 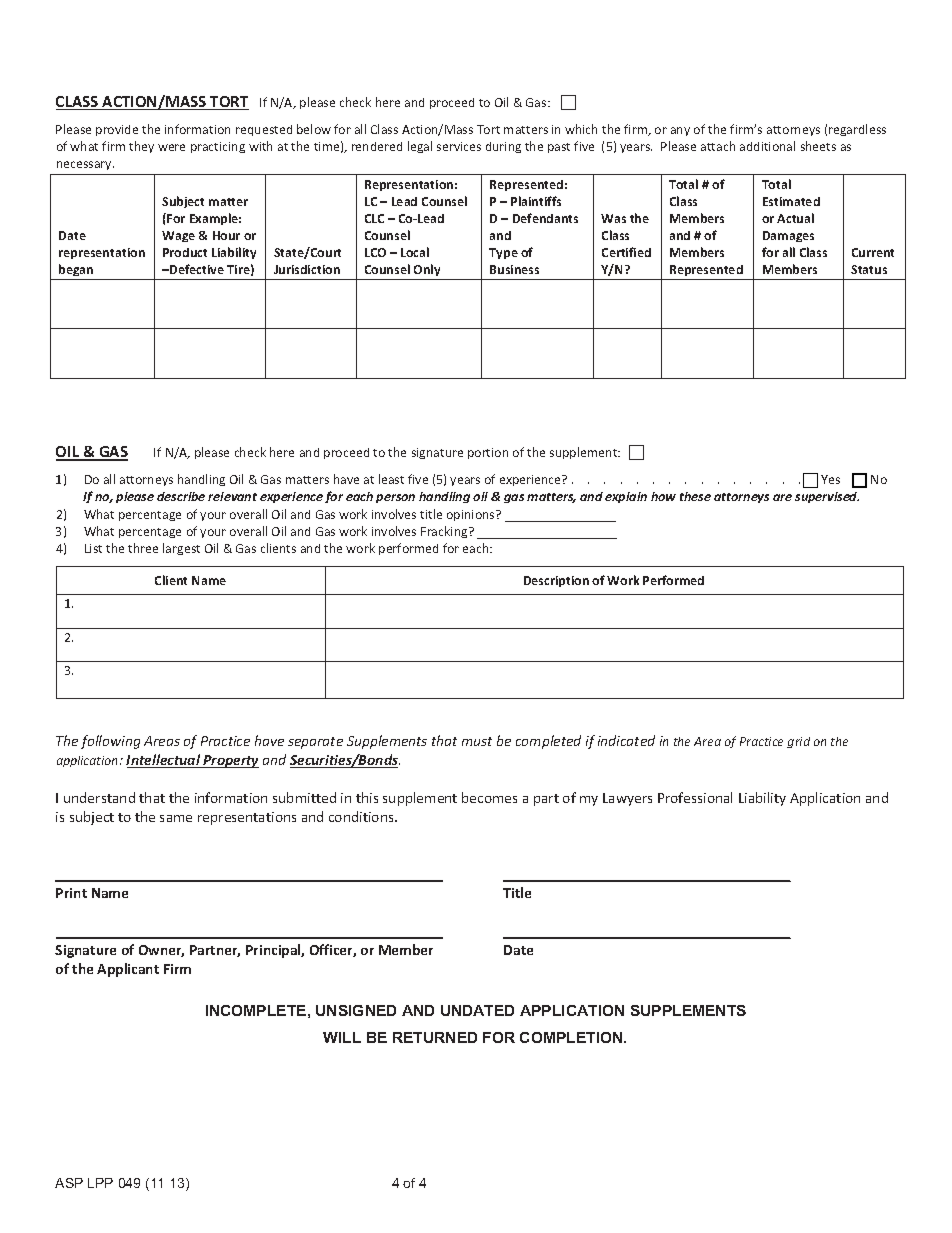 What do you see at coordinates (171, 147) in the screenshot?
I see `were` at bounding box center [171, 147].
